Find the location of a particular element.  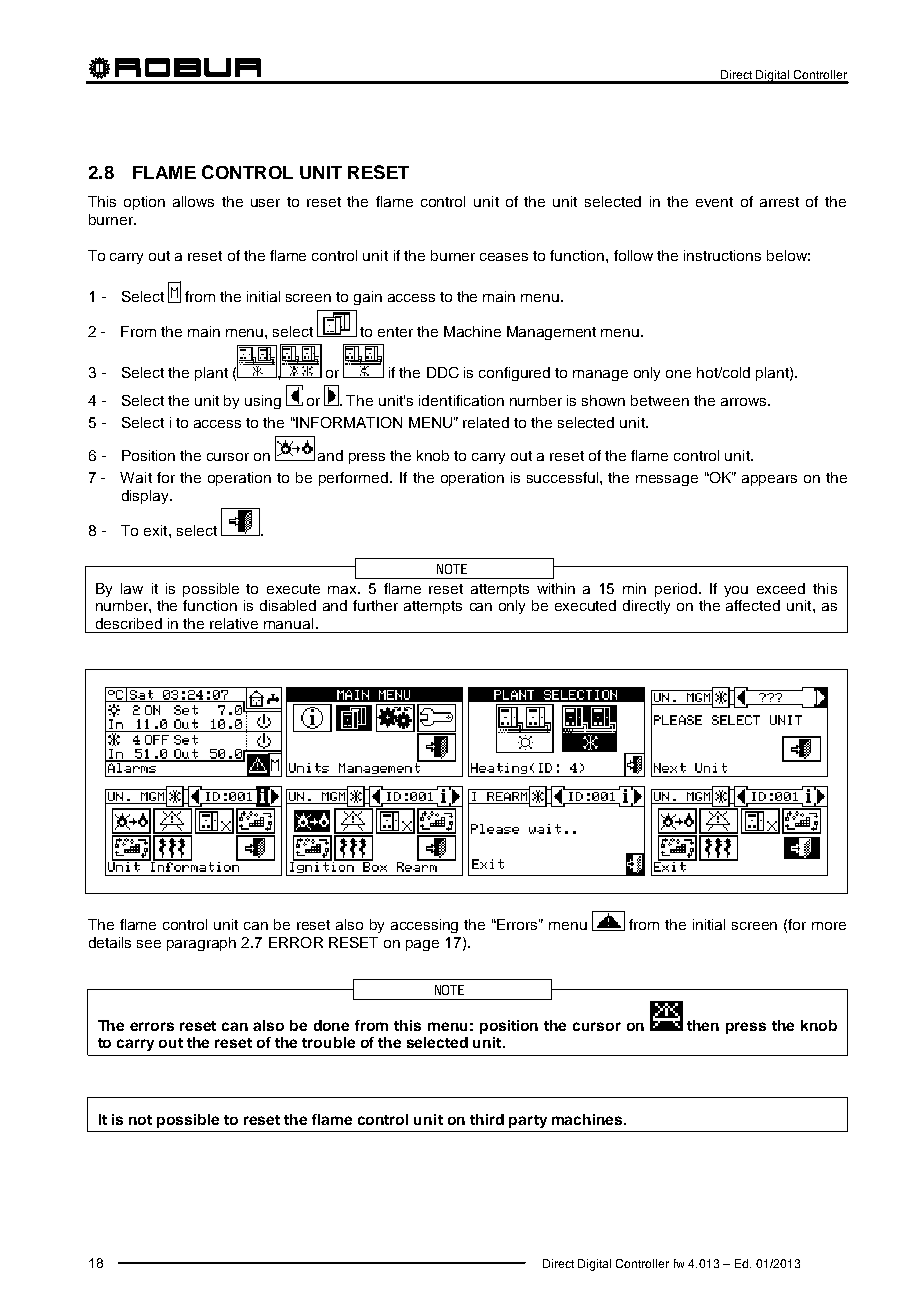

more is located at coordinates (829, 926).
